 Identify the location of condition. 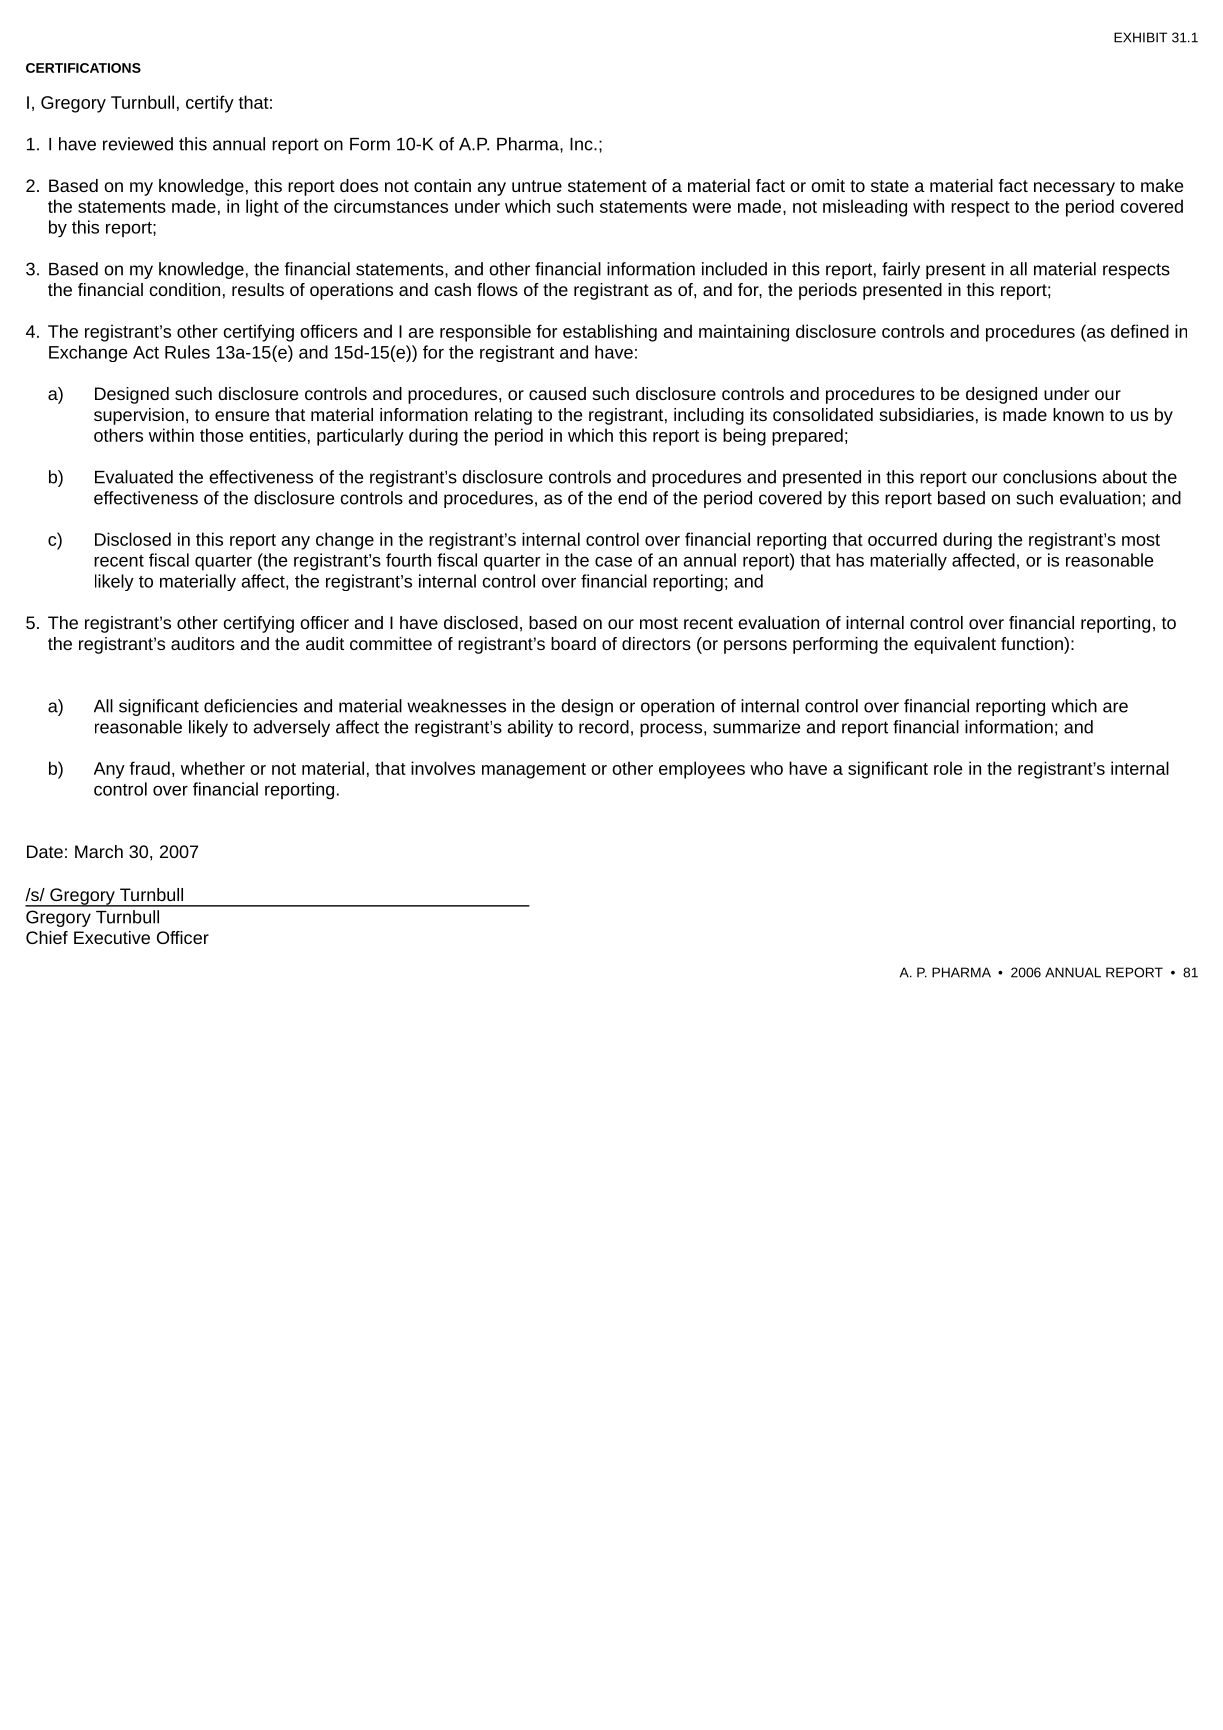
(184, 289).
